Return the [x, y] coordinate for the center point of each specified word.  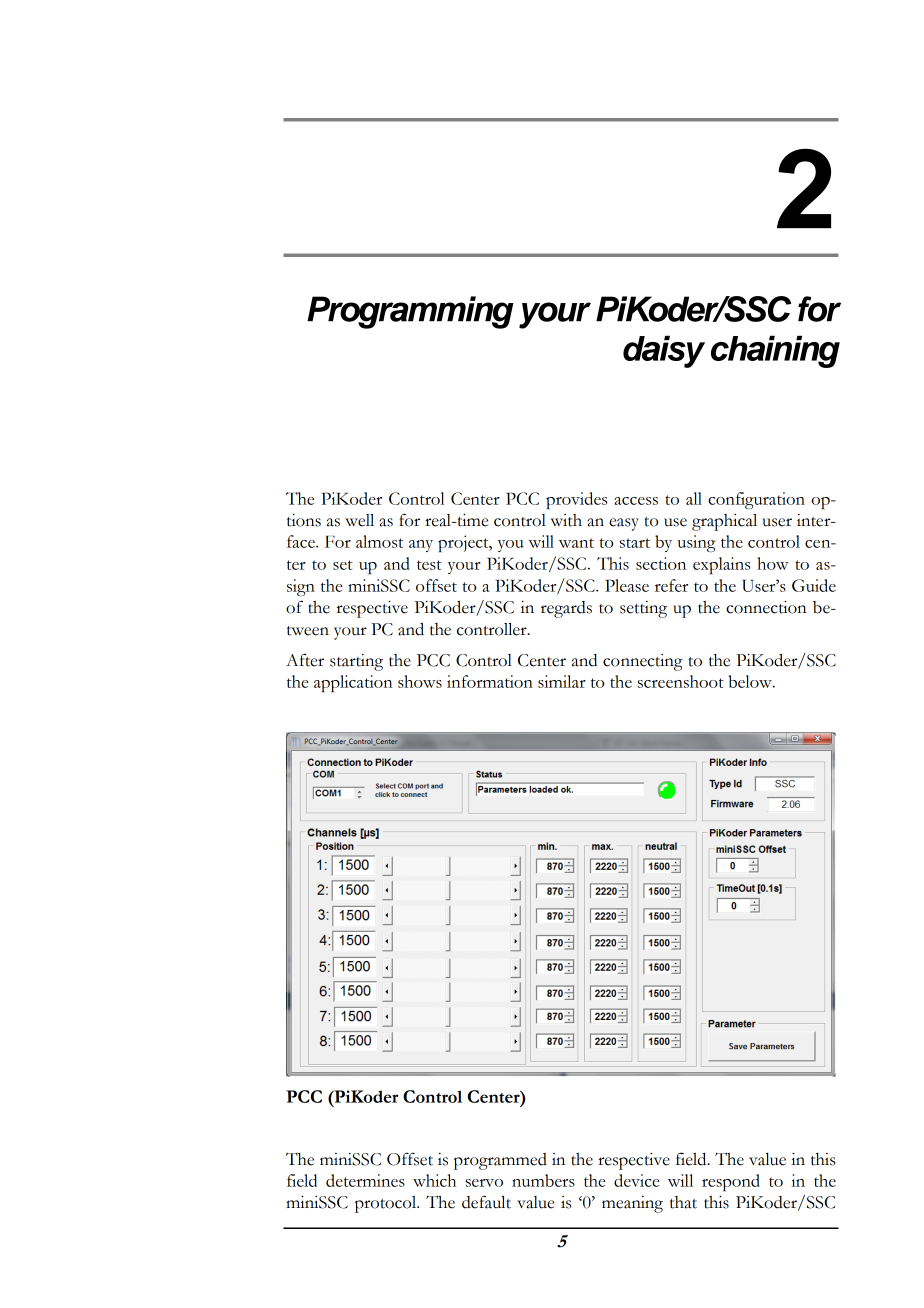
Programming [410, 312]
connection [766, 607]
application [353, 683]
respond [731, 1182]
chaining [775, 351]
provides [576, 500]
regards [566, 609]
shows [420, 681]
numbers [543, 1180]
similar [562, 681]
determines [365, 1180]
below [751, 681]
